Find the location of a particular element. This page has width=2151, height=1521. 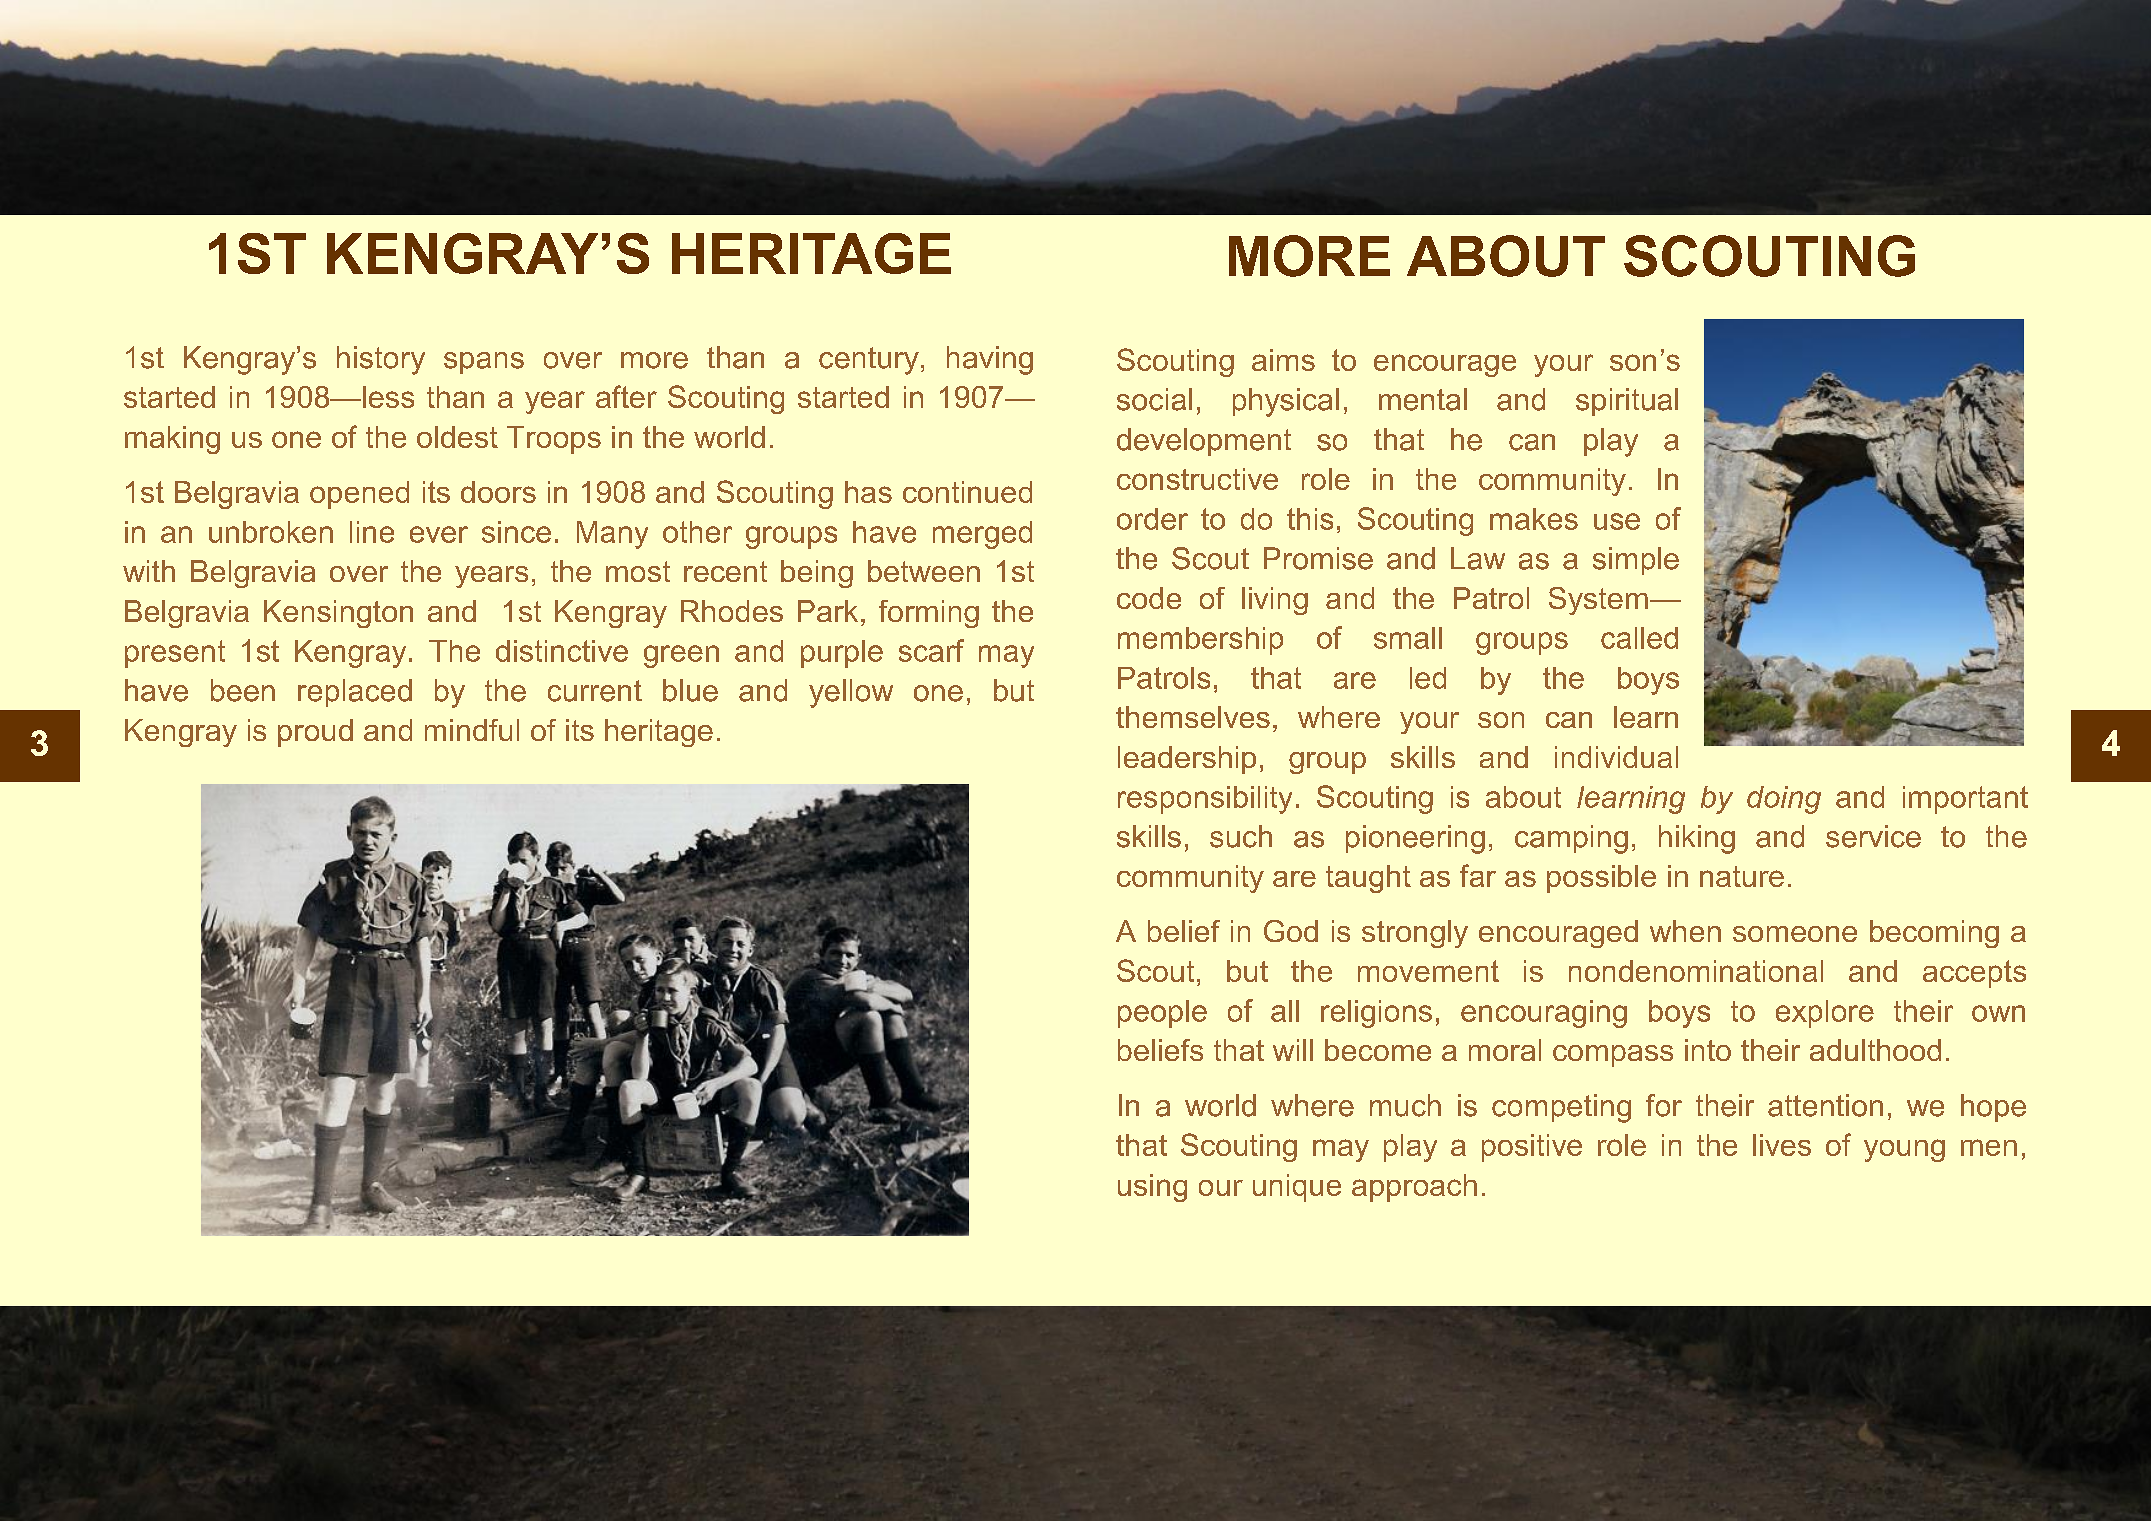

someone is located at coordinates (1795, 934).
